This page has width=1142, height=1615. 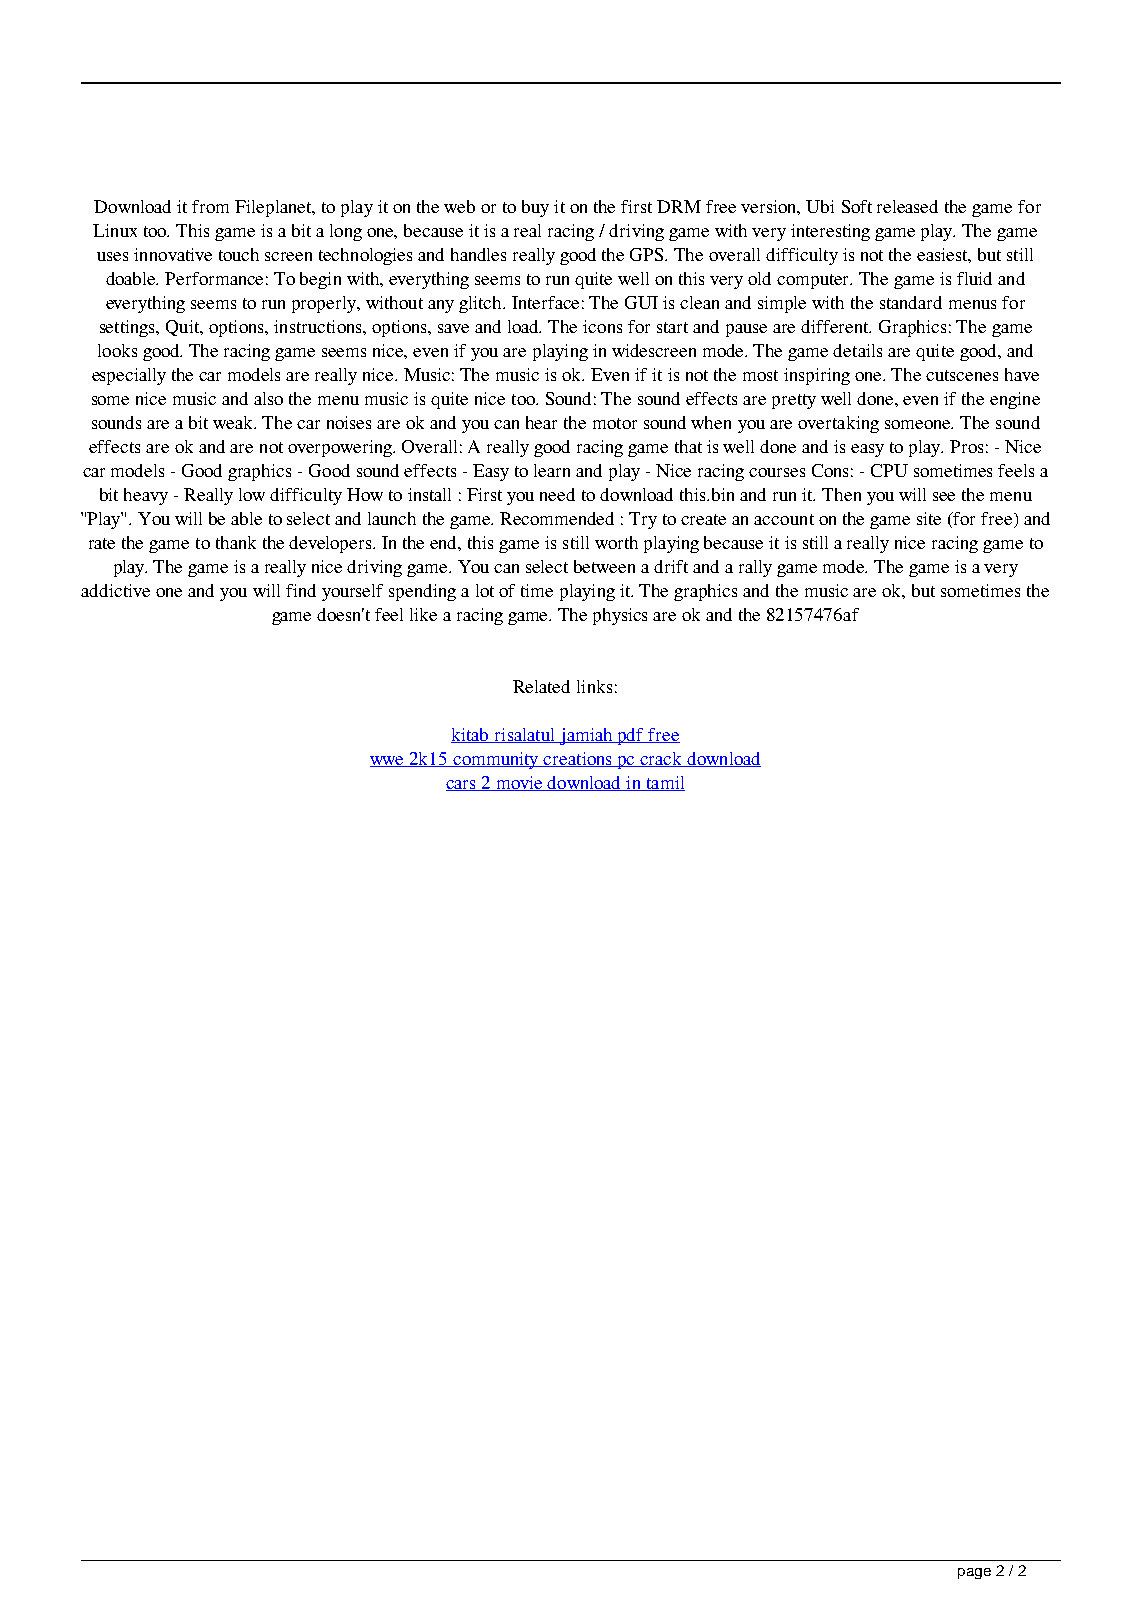 I want to click on creations, so click(x=578, y=759).
